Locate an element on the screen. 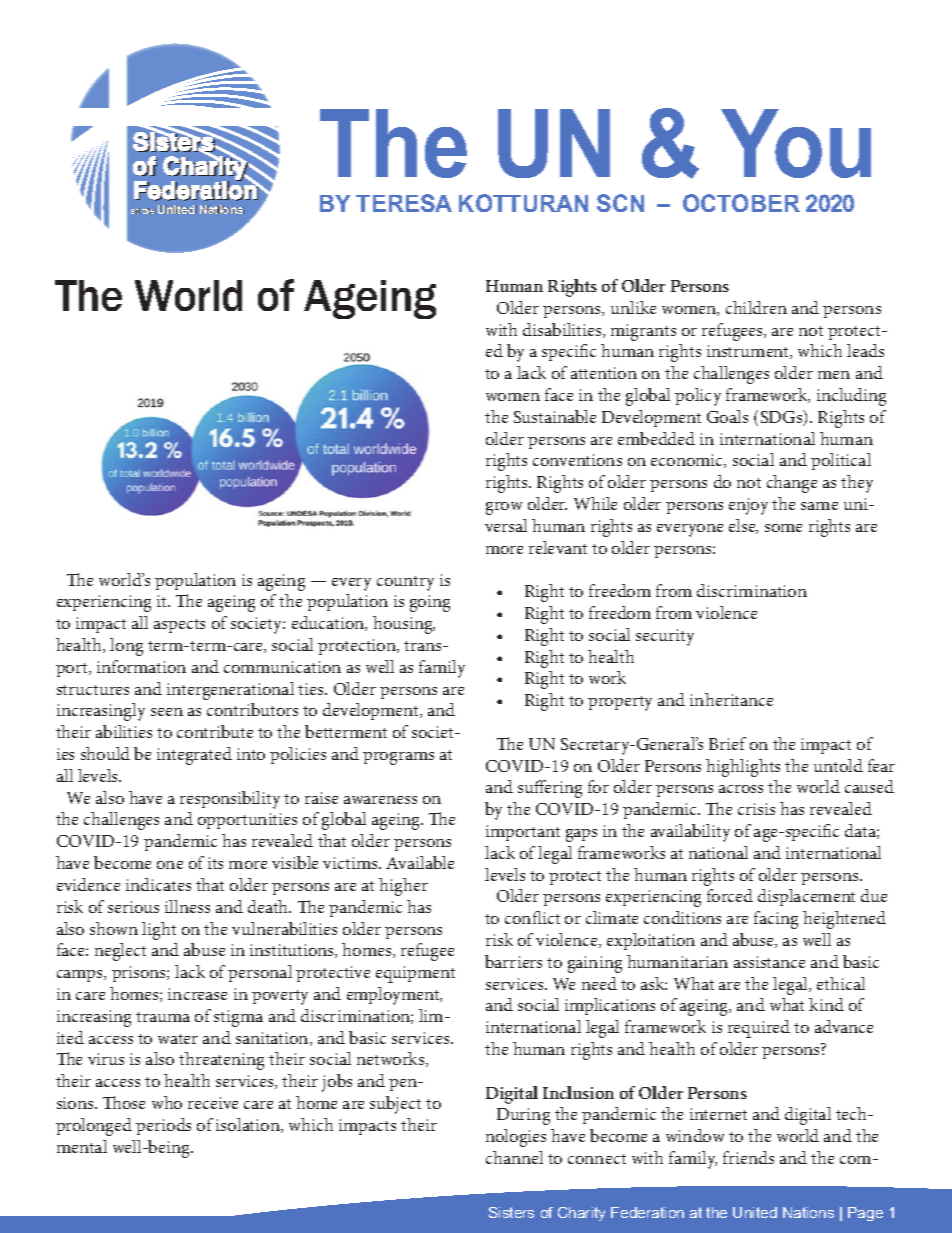 The image size is (952, 1233). aspects is located at coordinates (179, 626).
